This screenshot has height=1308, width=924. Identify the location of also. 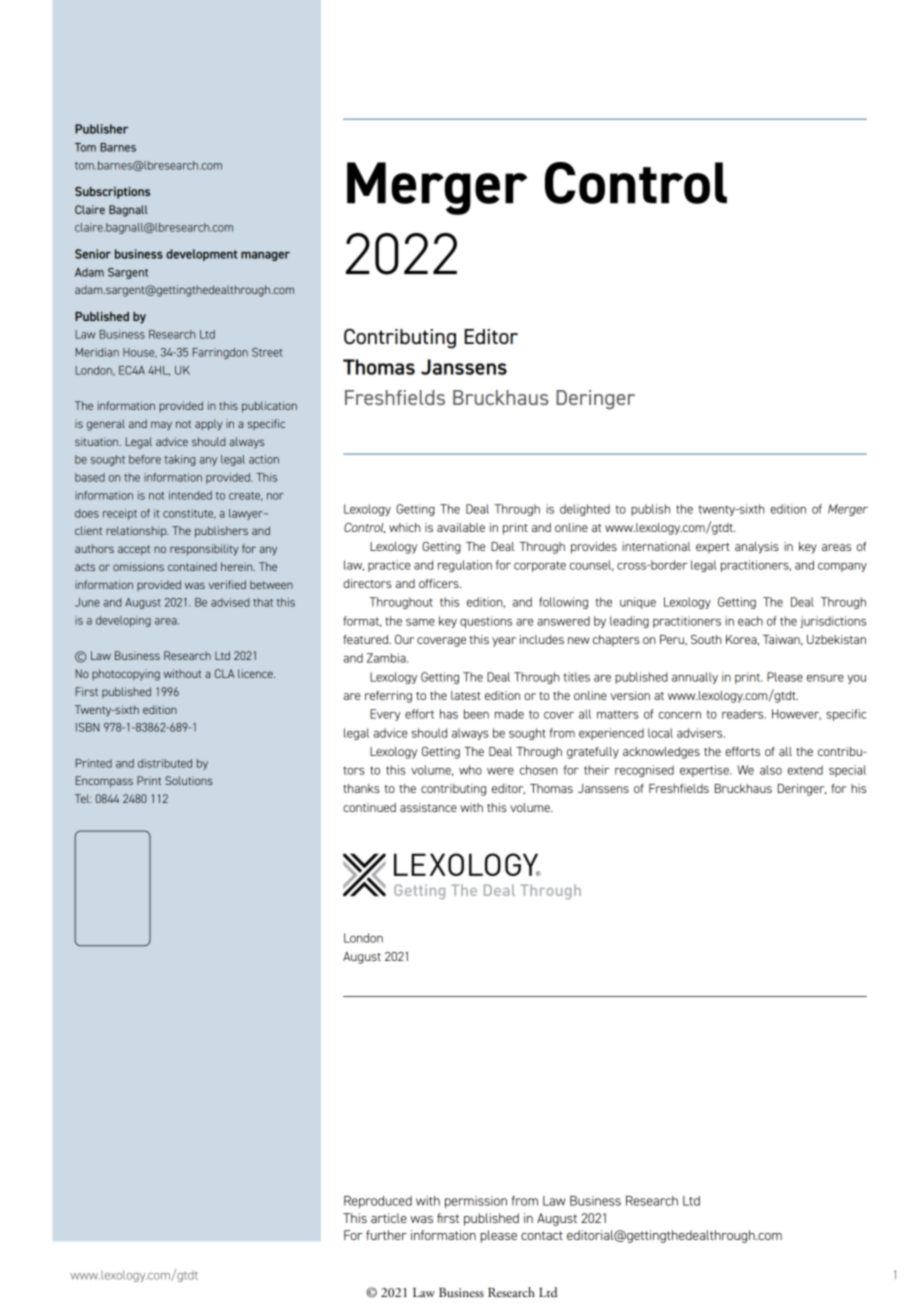
(771, 770).
